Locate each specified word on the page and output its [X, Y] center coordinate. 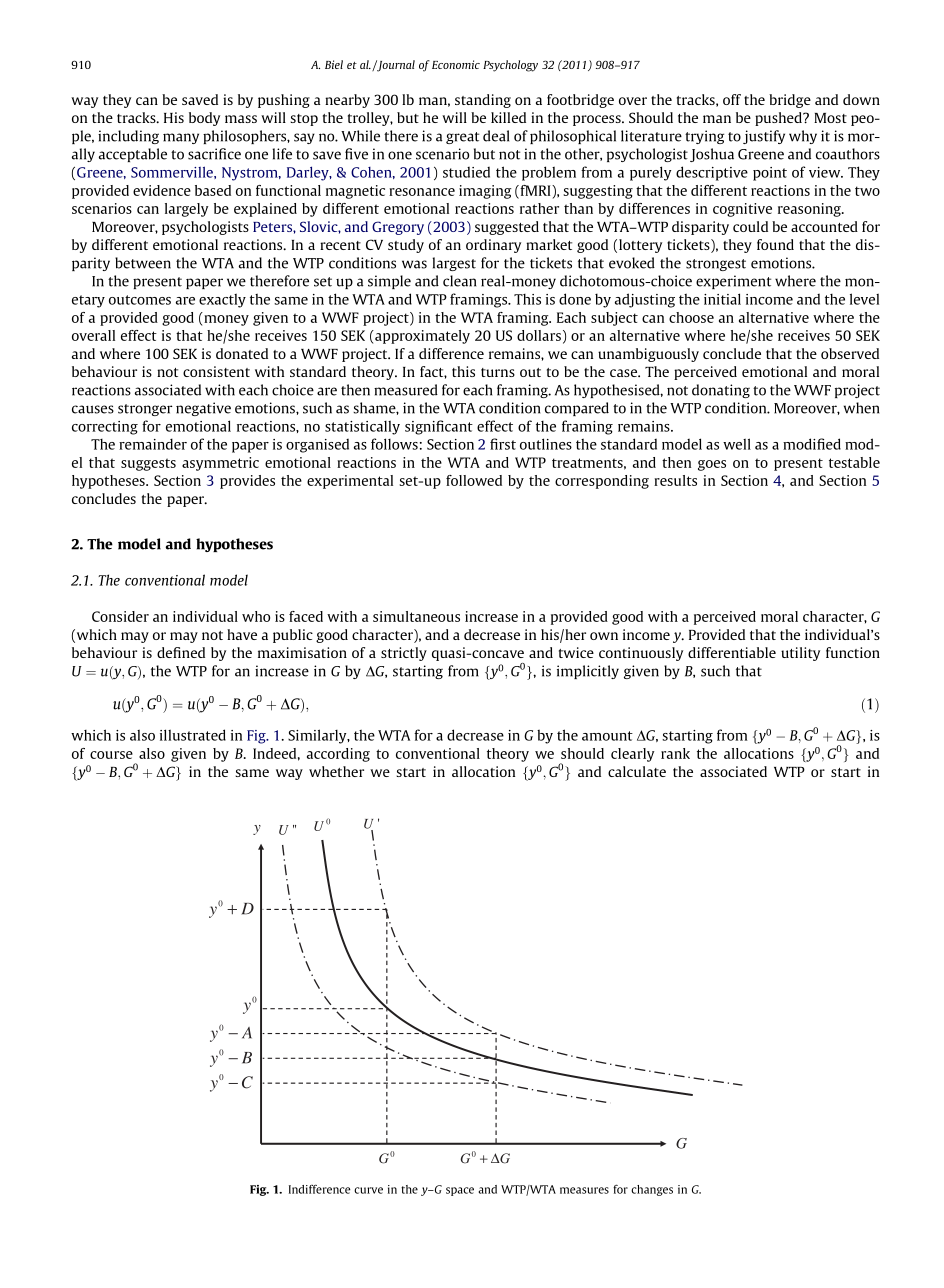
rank [675, 753]
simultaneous [416, 616]
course [111, 755]
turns [498, 372]
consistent [216, 371]
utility [800, 654]
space [460, 1191]
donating [721, 391]
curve [368, 1190]
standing [483, 101]
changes [652, 1190]
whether [336, 771]
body [204, 119]
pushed [779, 119]
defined [181, 652]
